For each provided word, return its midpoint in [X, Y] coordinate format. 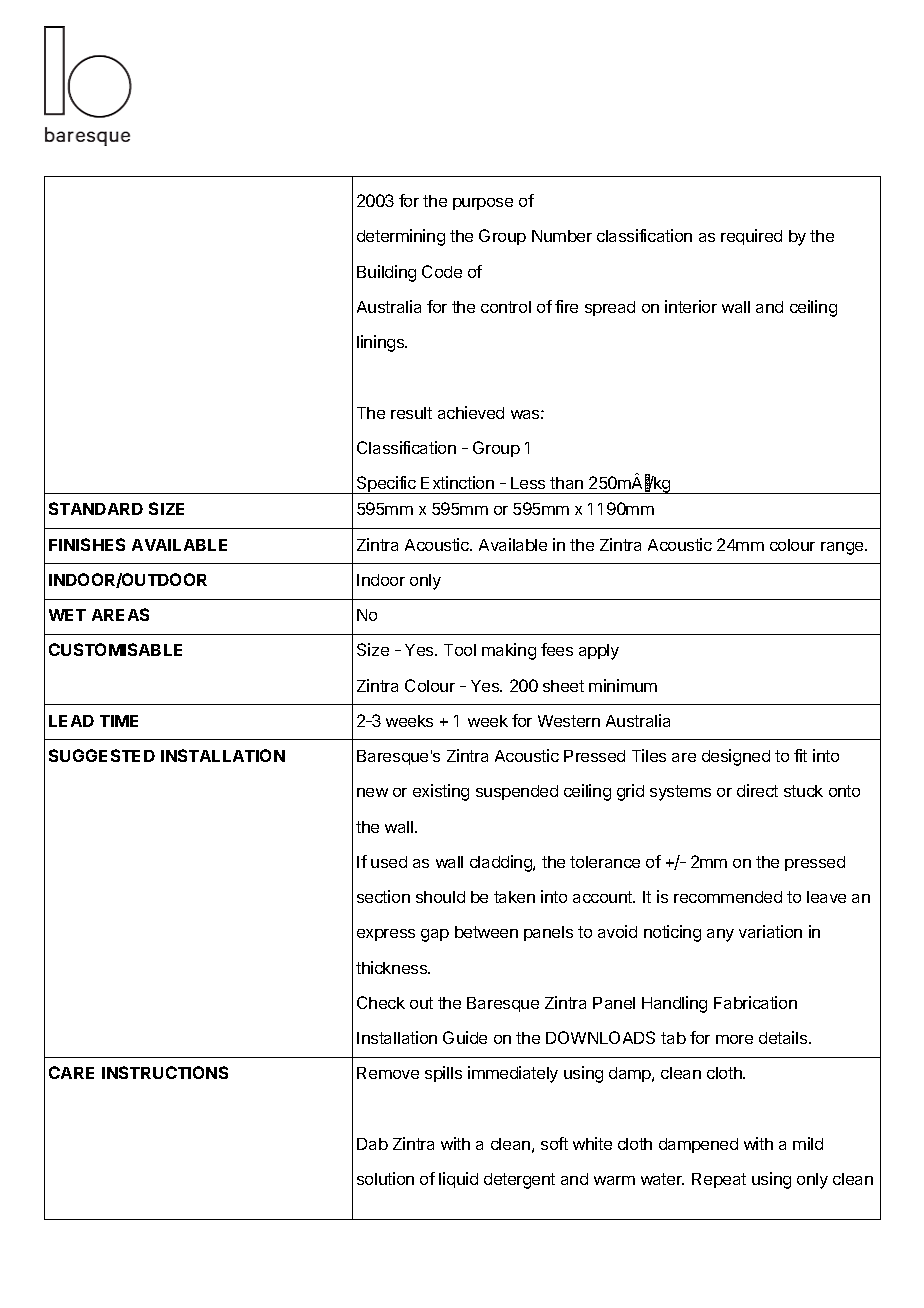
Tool [460, 650]
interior [691, 306]
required [751, 237]
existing [441, 792]
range [843, 548]
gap [435, 935]
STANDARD [96, 508]
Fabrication [755, 1002]
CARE [71, 1072]
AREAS [120, 614]
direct [757, 790]
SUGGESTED [102, 755]
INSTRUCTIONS [165, 1072]
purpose [483, 204]
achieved [471, 412]
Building [386, 273]
